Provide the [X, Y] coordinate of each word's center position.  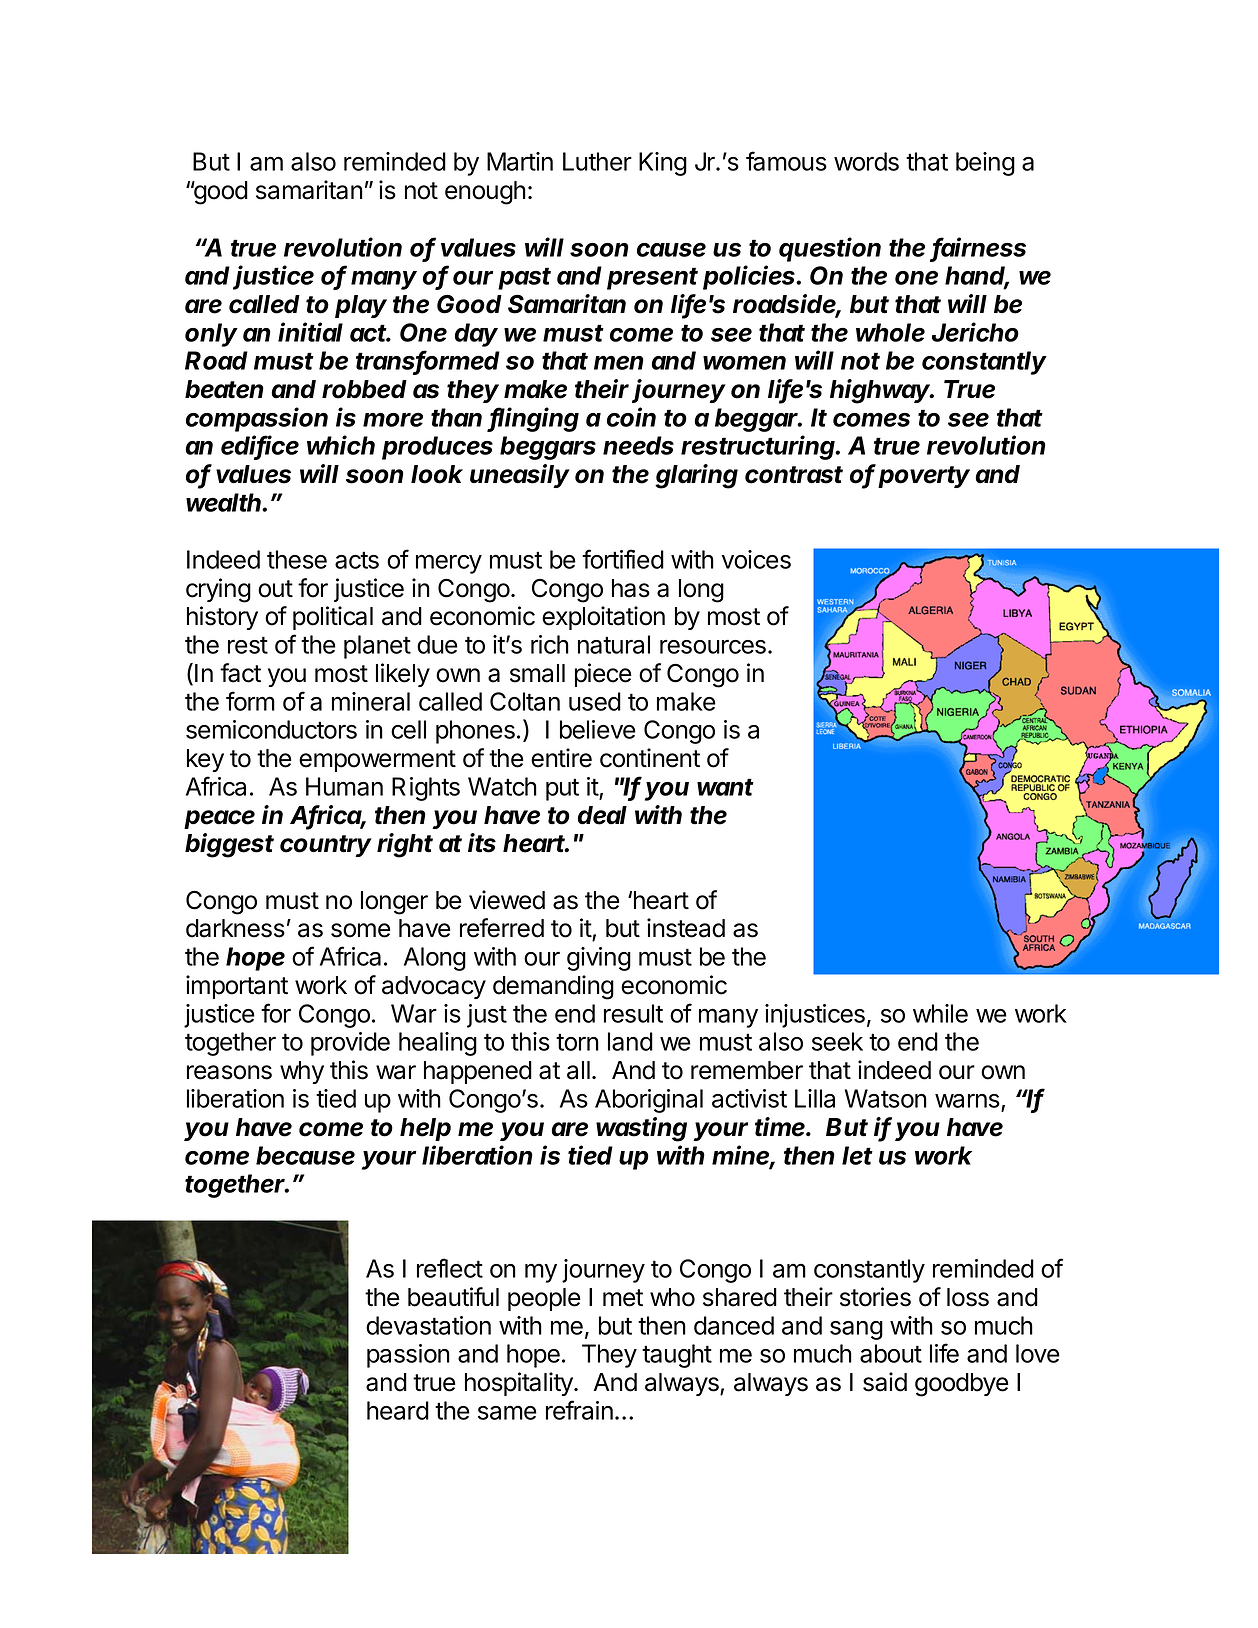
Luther [597, 161]
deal [602, 815]
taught [677, 1356]
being [985, 164]
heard [398, 1410]
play [361, 306]
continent [650, 758]
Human [344, 786]
